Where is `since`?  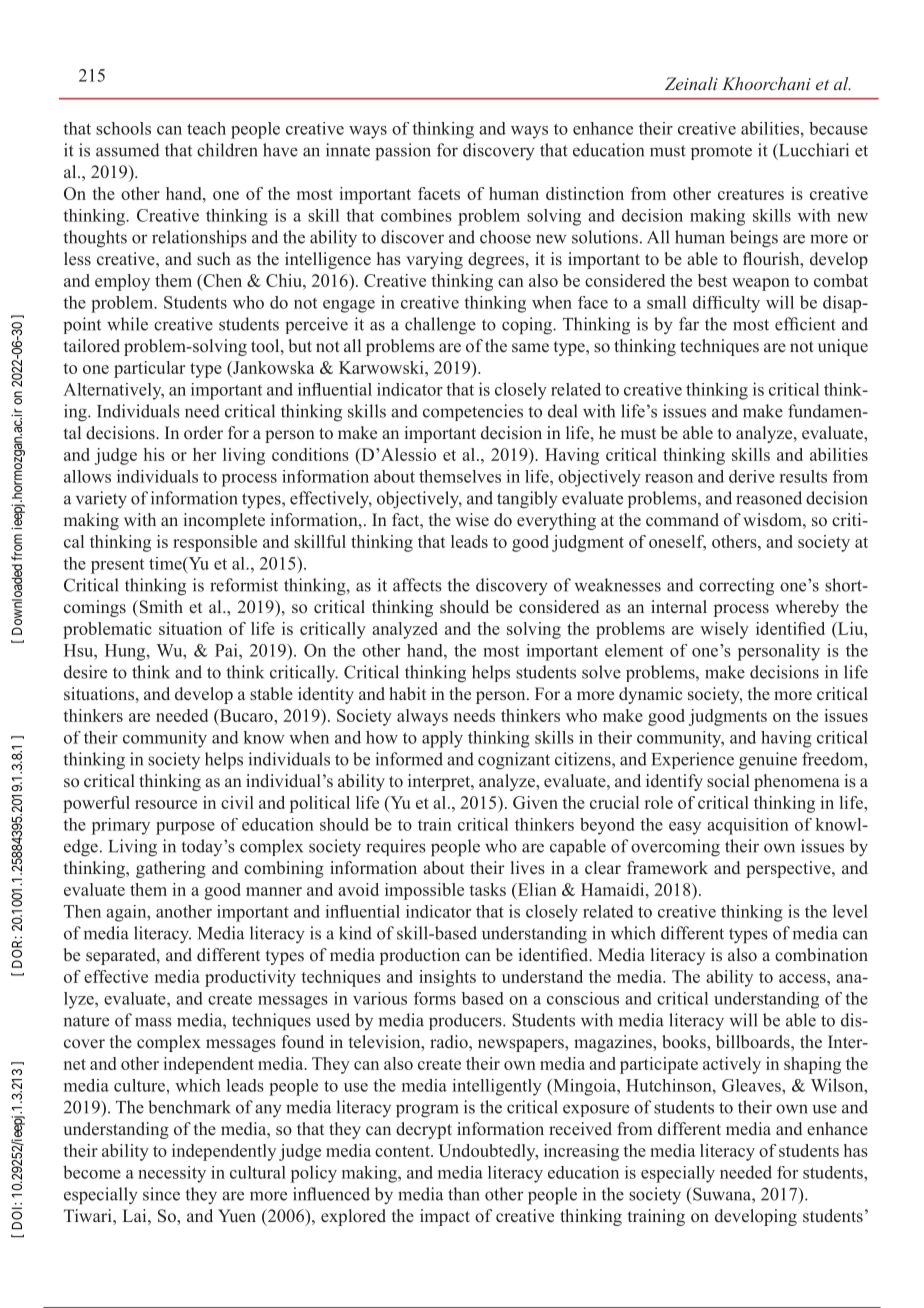 since is located at coordinates (161, 1194).
